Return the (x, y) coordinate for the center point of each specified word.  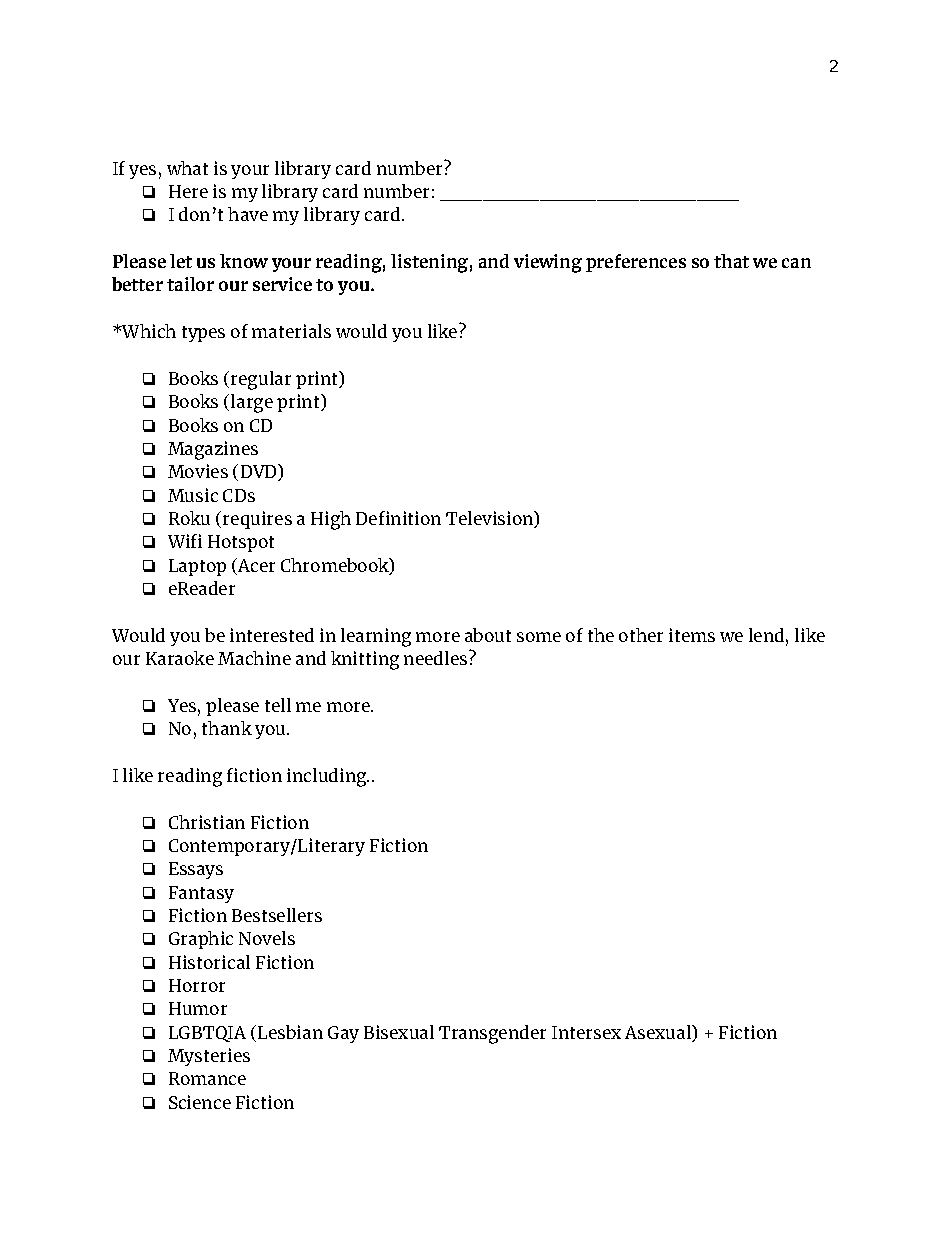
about (488, 635)
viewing (548, 263)
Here (188, 191)
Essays (196, 870)
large (252, 403)
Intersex (586, 1032)
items (692, 635)
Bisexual (399, 1032)
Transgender (492, 1034)
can (796, 263)
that (731, 261)
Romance (207, 1078)
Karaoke (180, 658)
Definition (398, 518)
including (328, 777)
